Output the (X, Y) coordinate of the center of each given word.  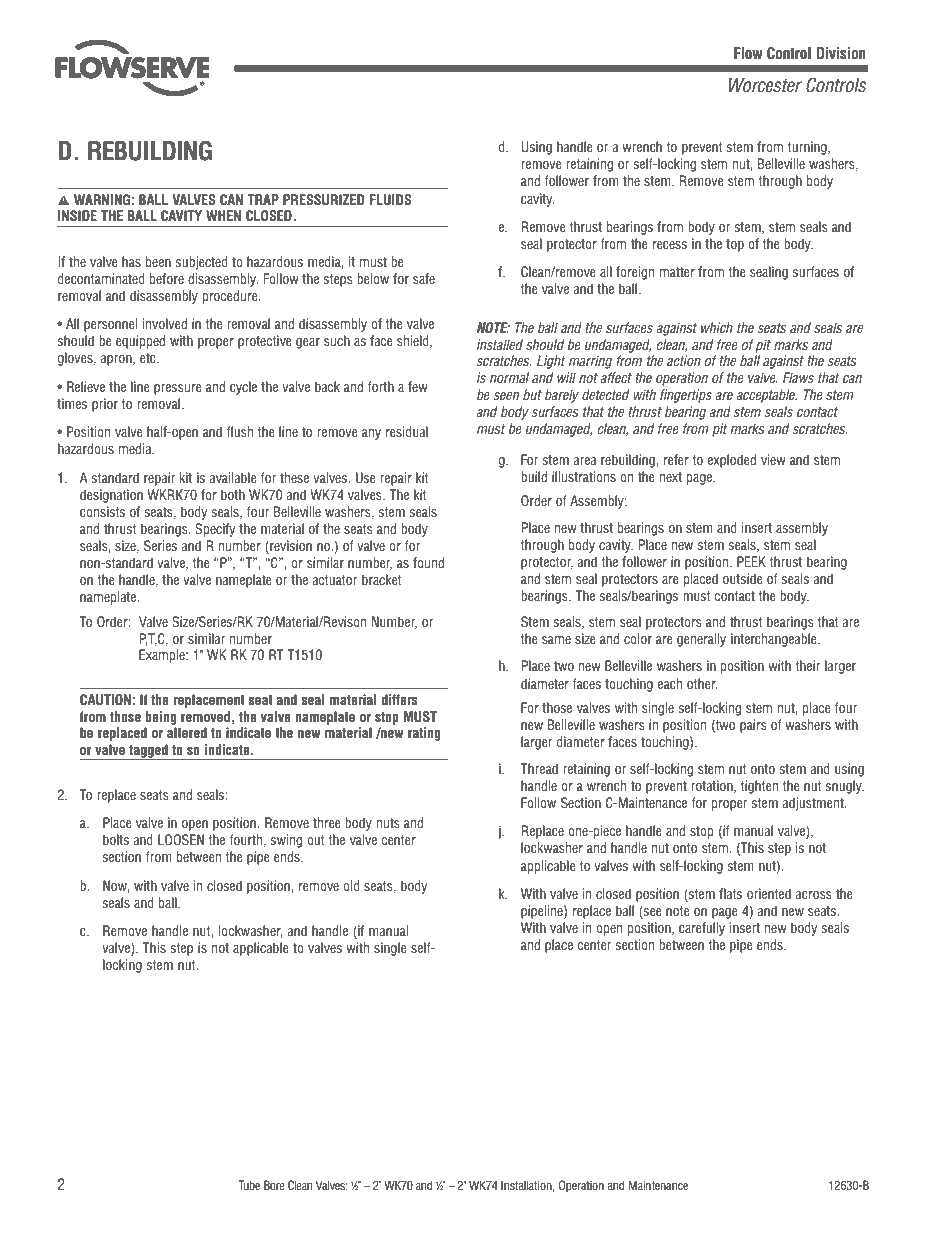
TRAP (263, 199)
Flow (748, 53)
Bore (274, 1185)
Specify (215, 530)
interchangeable (775, 640)
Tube (249, 1185)
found (428, 562)
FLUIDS (390, 200)
